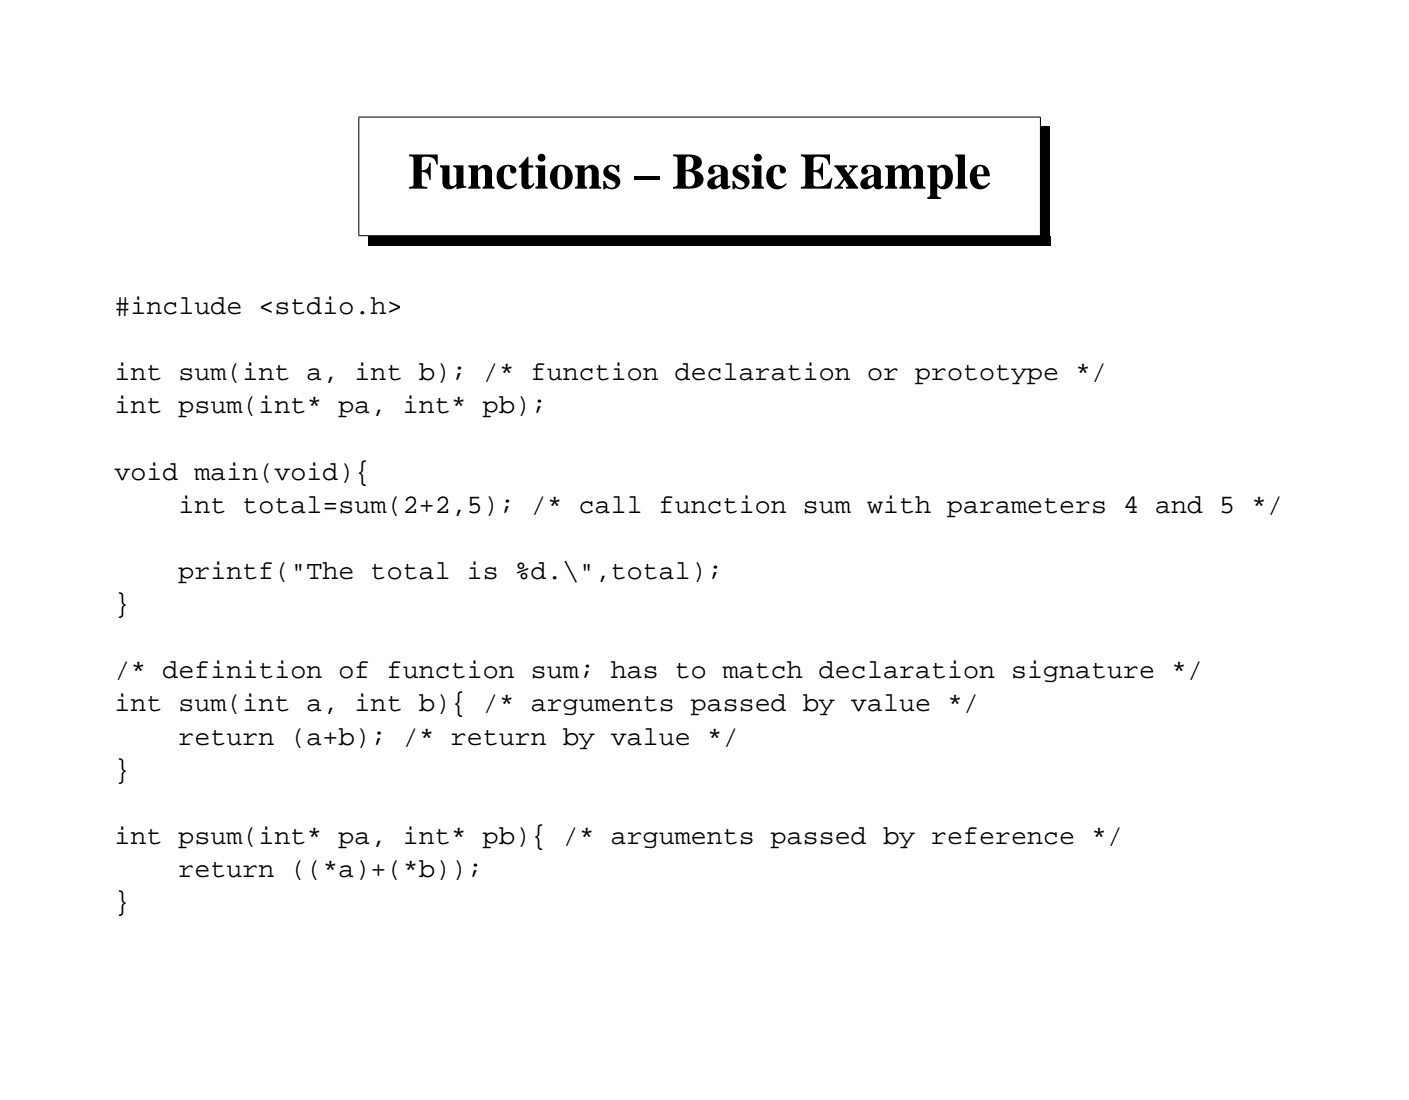 This page has height=1100, width=1409. Describe the element at coordinates (1003, 836) in the page. I see `reference` at that location.
